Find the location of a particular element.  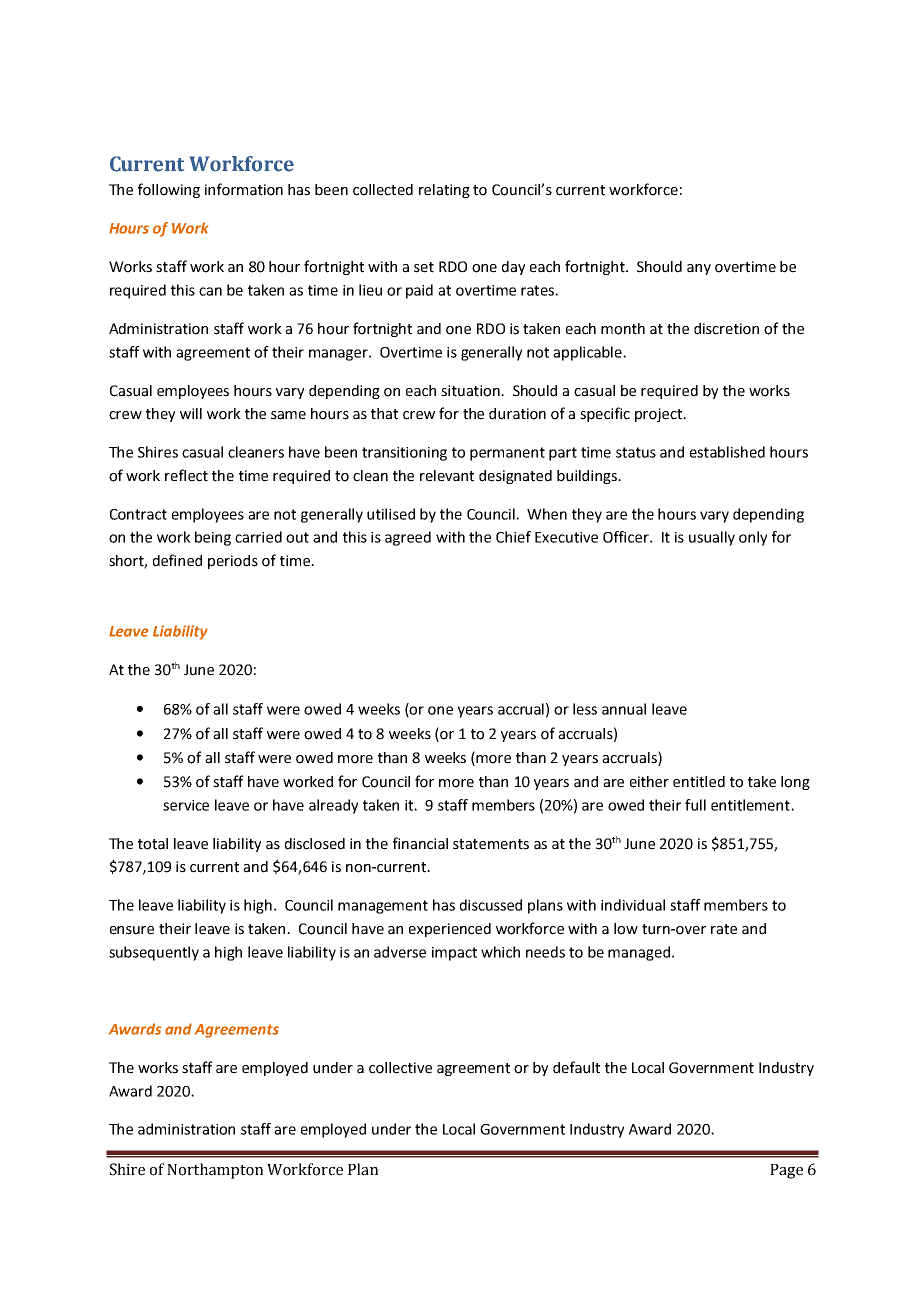

any is located at coordinates (699, 269).
